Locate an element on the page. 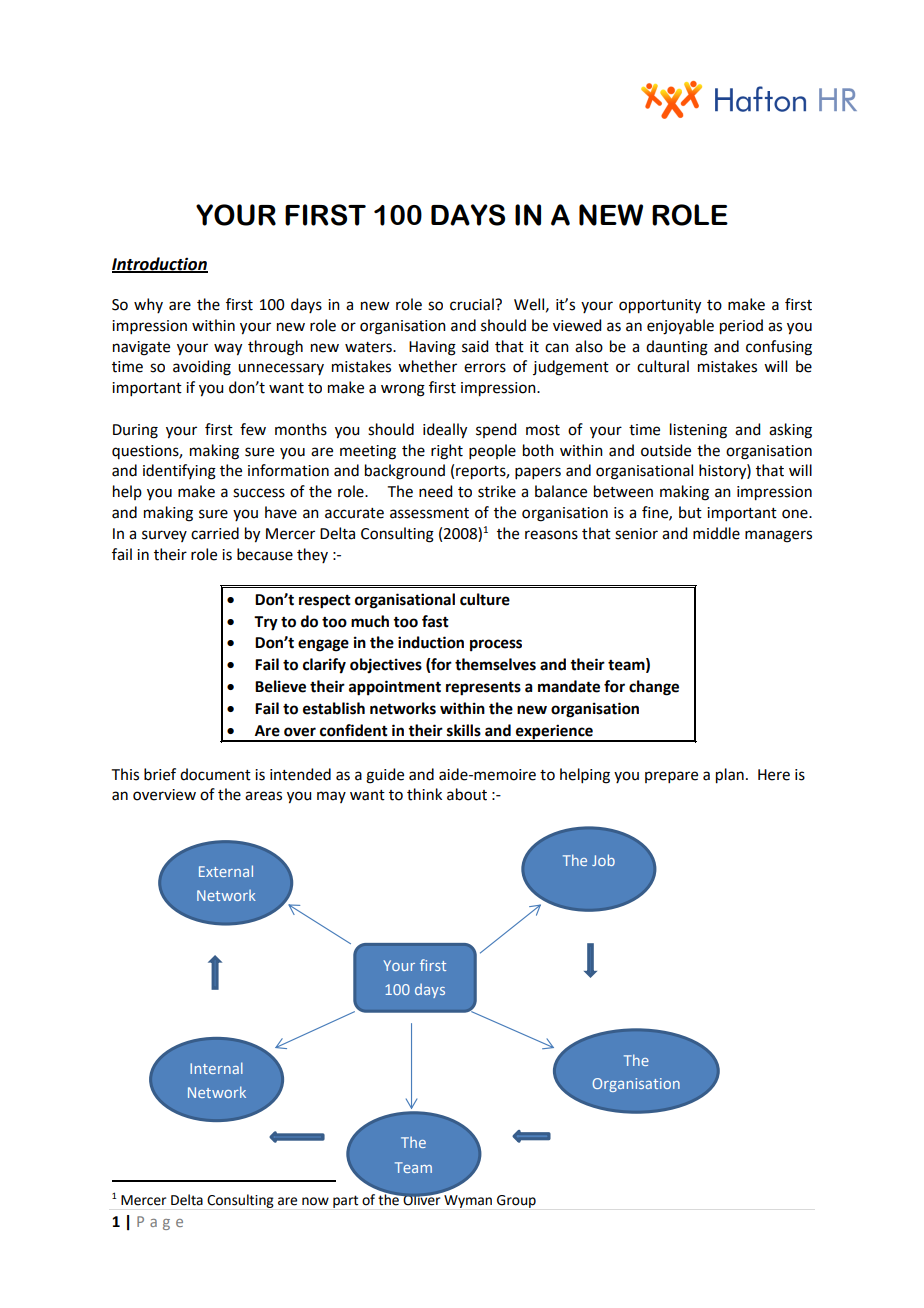  crucial is located at coordinates (473, 304).
